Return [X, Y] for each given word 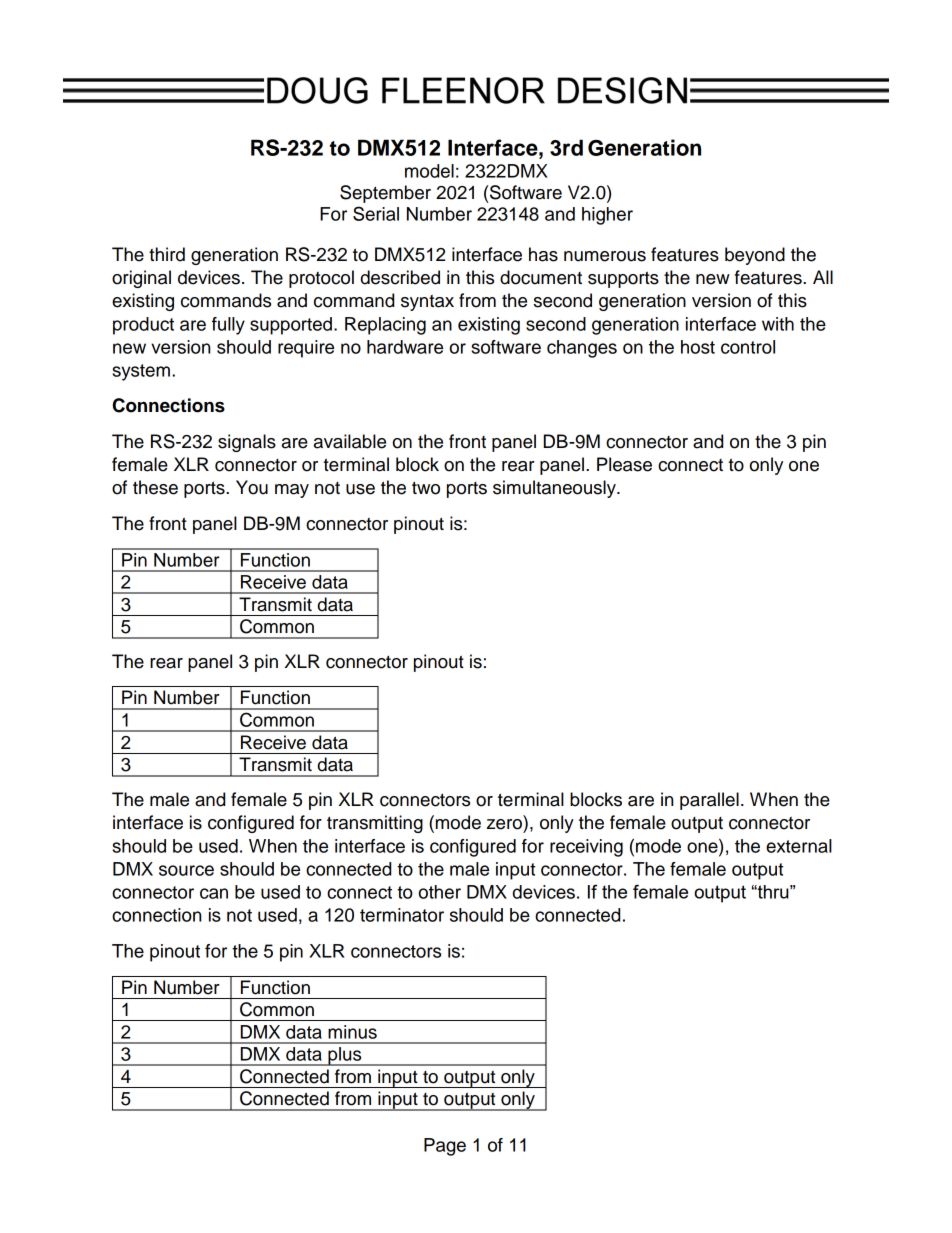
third [167, 254]
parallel [709, 801]
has [543, 254]
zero [504, 824]
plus [345, 1056]
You [252, 487]
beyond [755, 256]
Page [445, 1147]
